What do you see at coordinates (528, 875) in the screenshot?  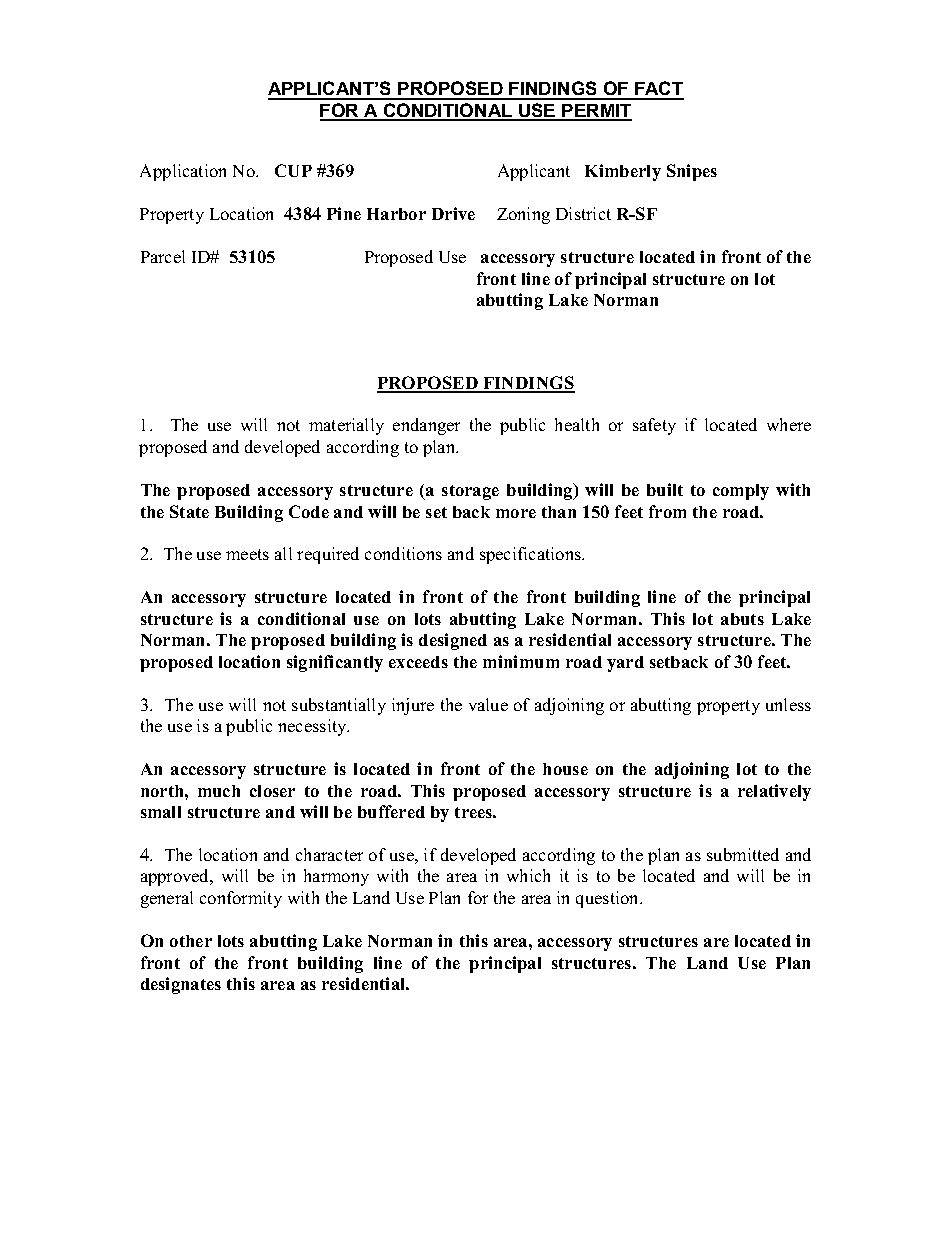 I see `which` at bounding box center [528, 875].
